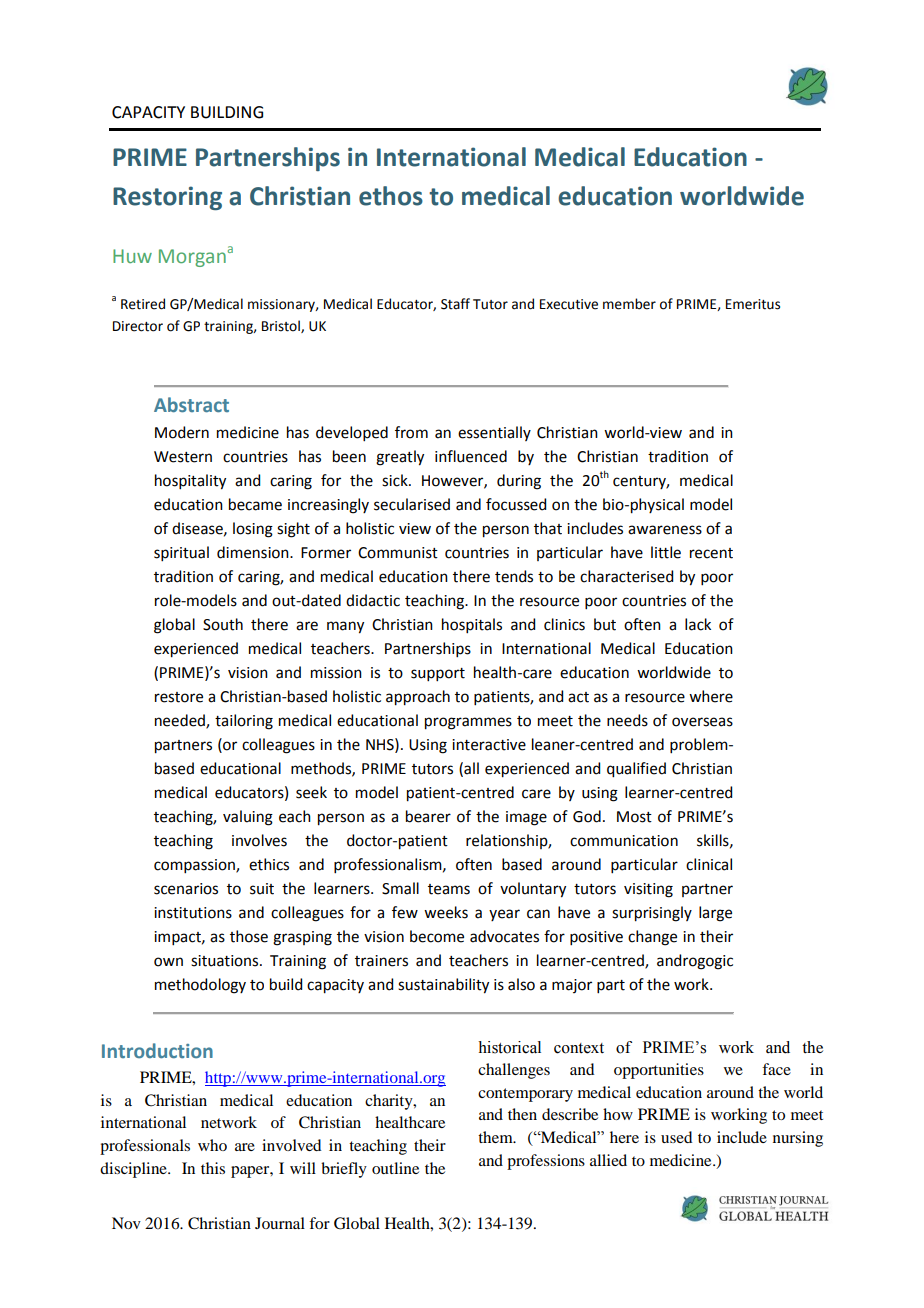  What do you see at coordinates (167, 198) in the image?
I see `Restoring` at bounding box center [167, 198].
